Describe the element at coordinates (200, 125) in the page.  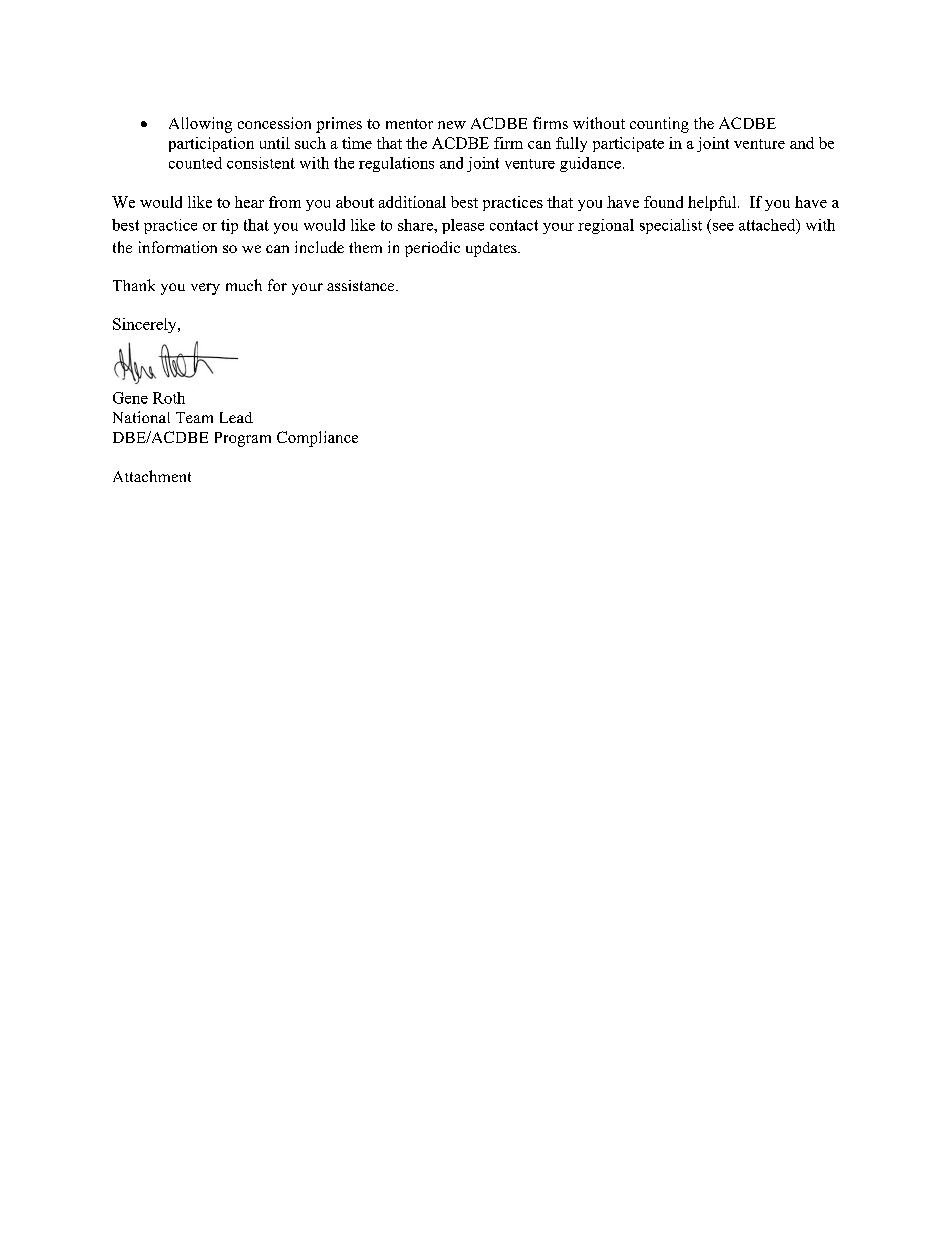
I see `Allowing` at that location.
